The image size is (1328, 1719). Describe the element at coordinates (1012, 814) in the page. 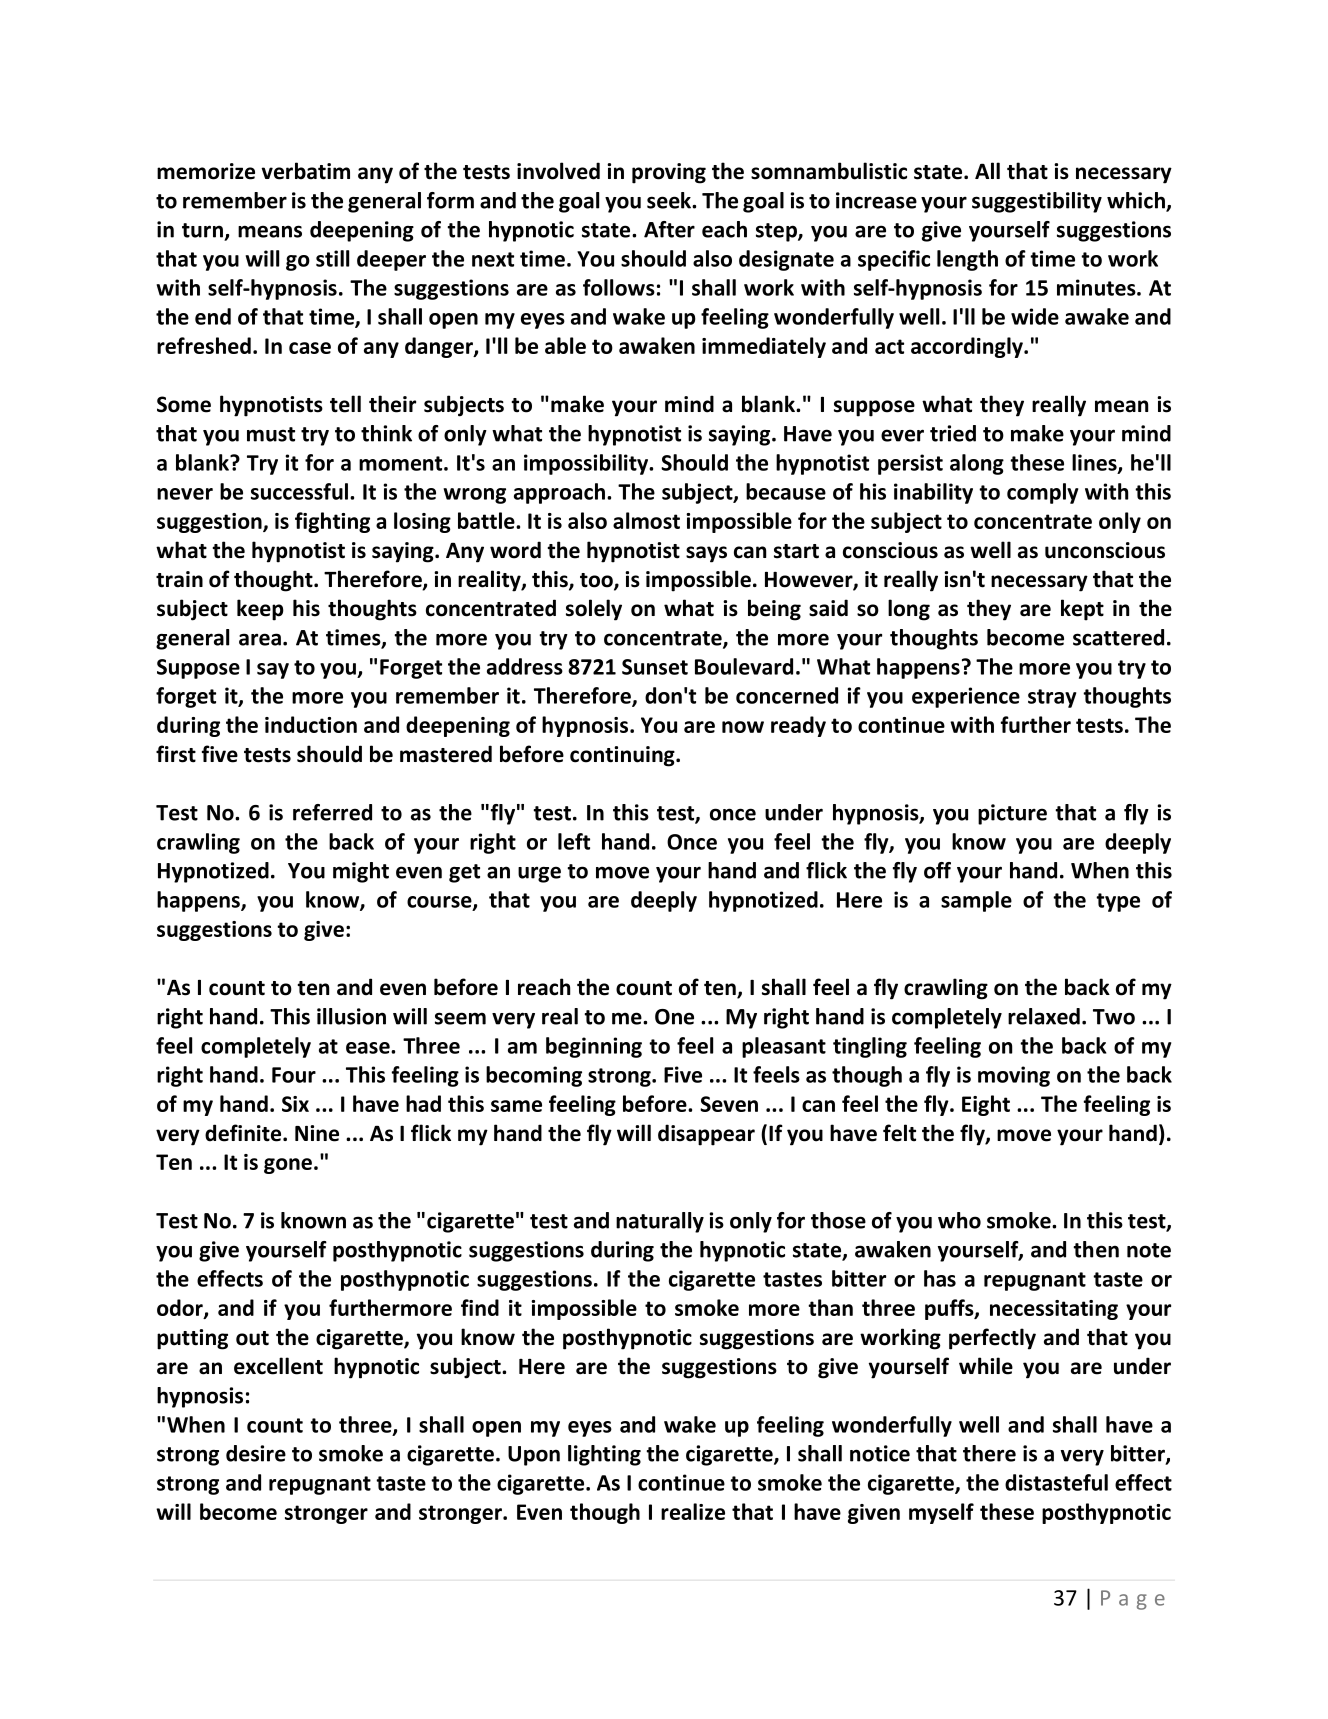

I see `picture` at that location.
